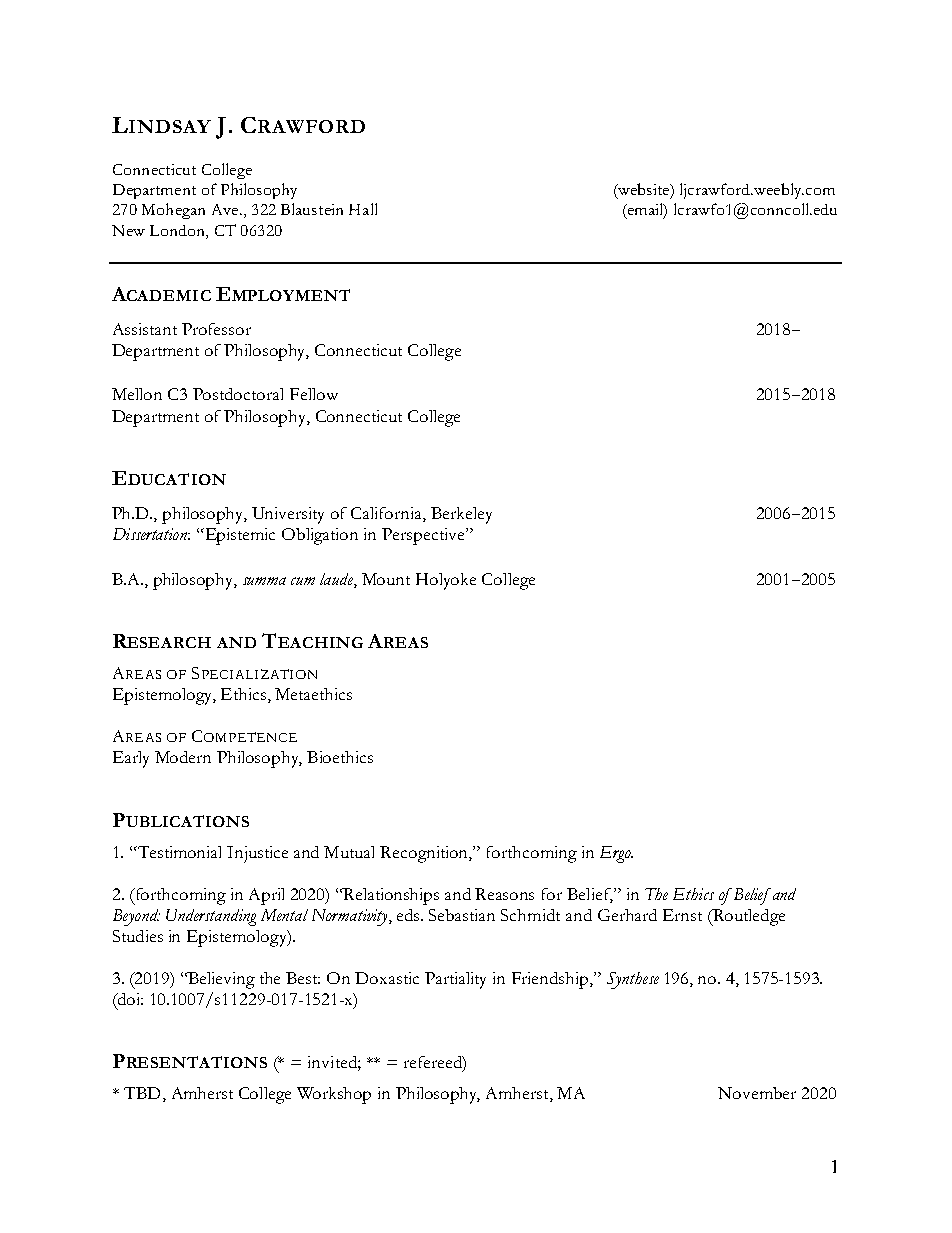  Describe the element at coordinates (314, 394) in the image. I see `Fellow` at that location.
